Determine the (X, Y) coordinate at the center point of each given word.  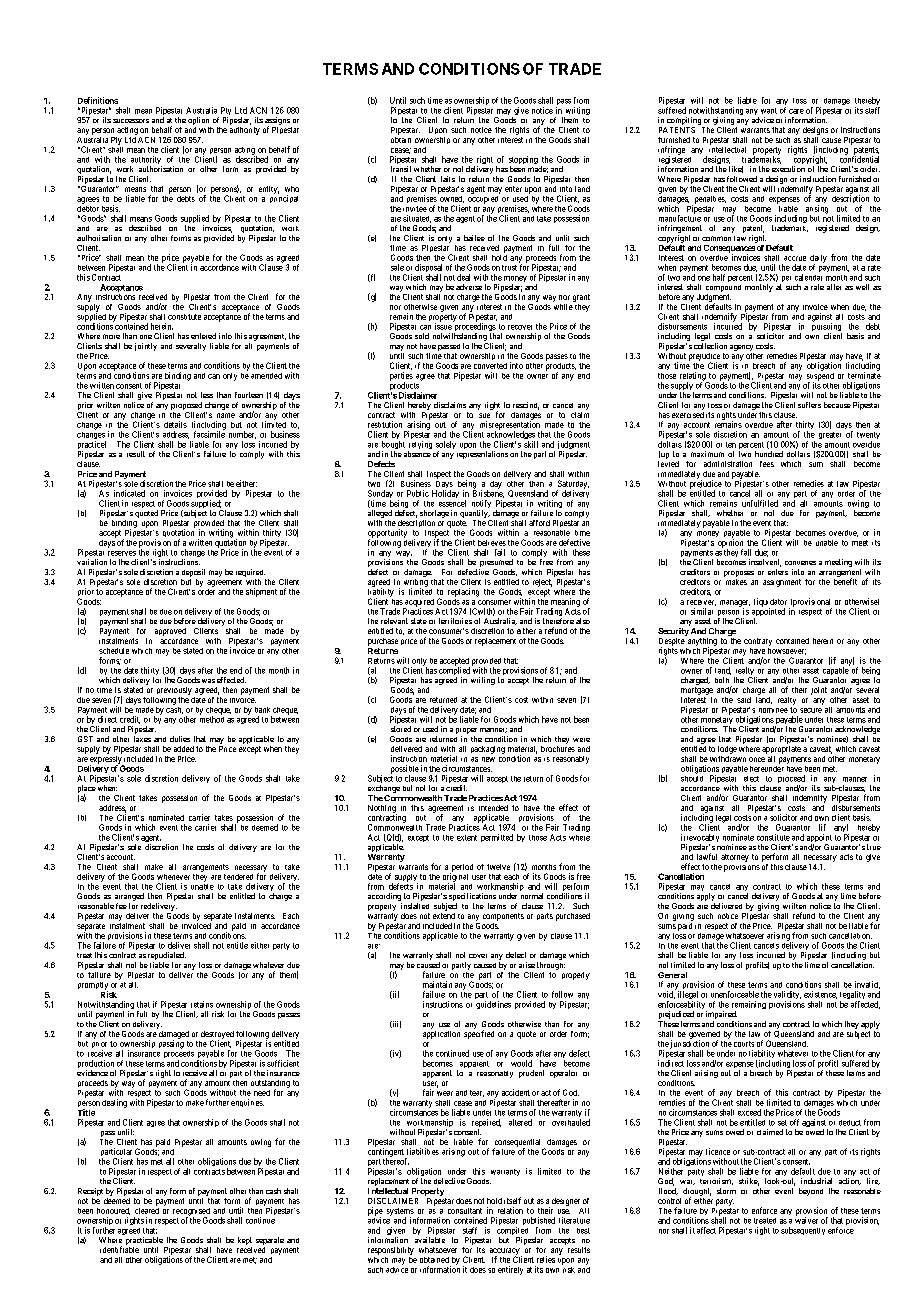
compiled (512, 1232)
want (769, 111)
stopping (523, 161)
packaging (488, 750)
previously (174, 691)
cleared (147, 1209)
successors (131, 121)
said (744, 700)
